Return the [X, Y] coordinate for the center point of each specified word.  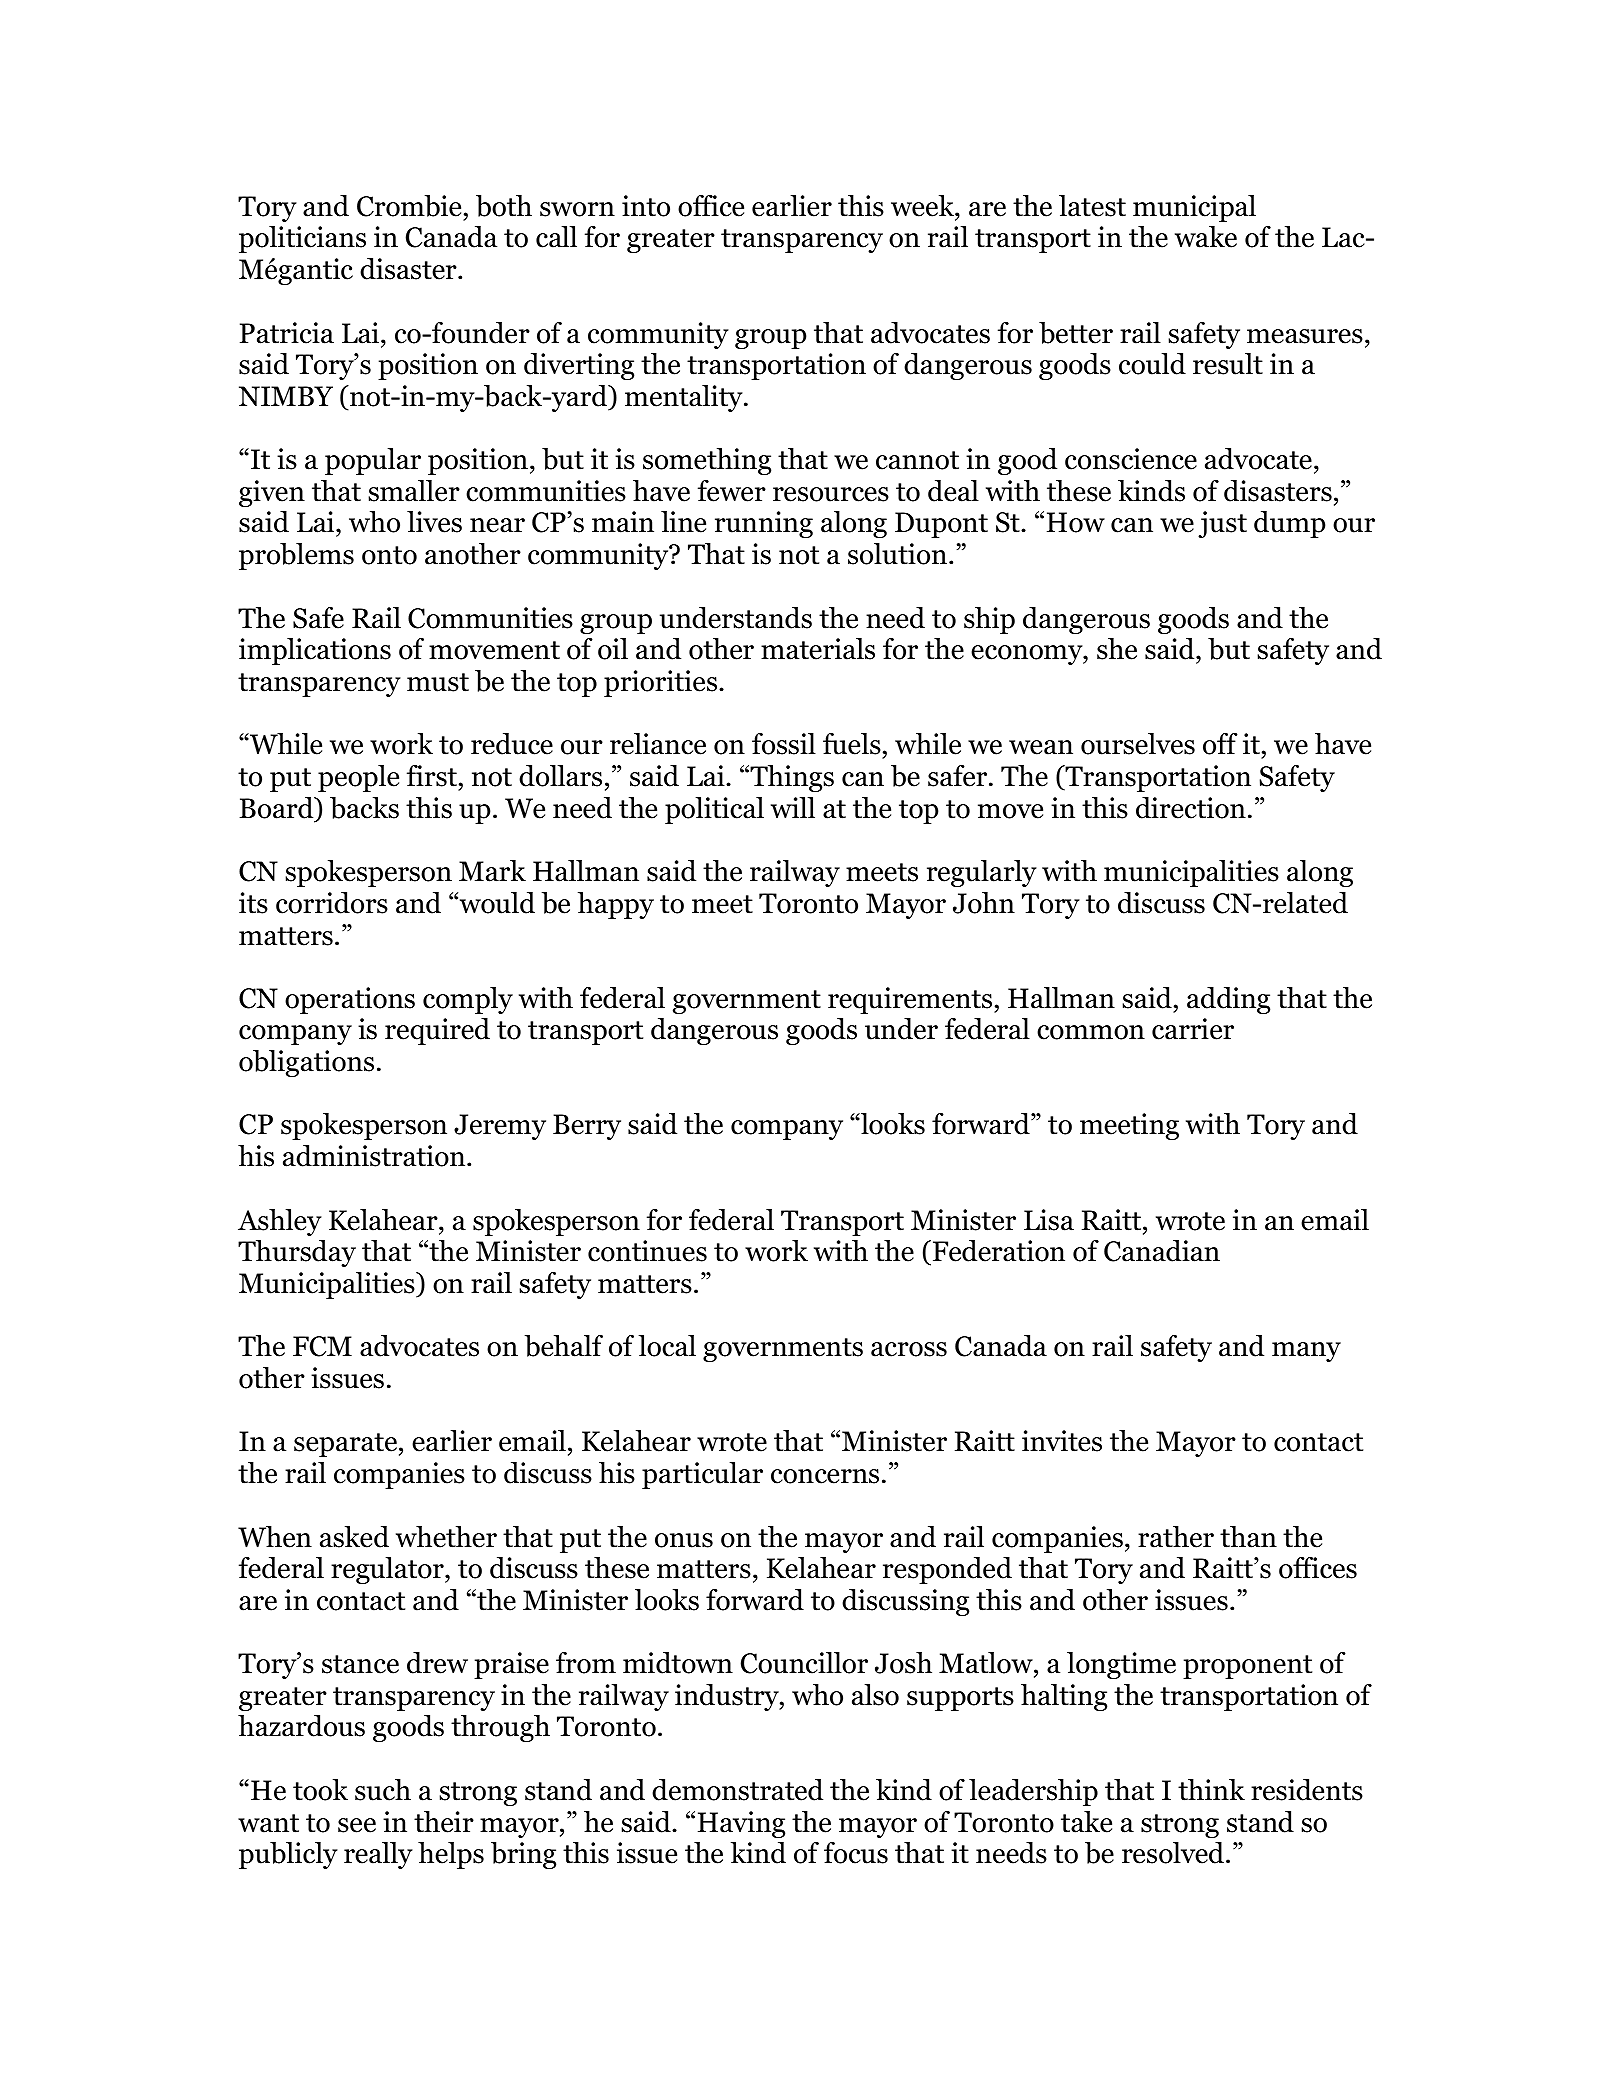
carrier [1193, 1029]
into [646, 206]
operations [350, 1000]
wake [1206, 237]
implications [315, 651]
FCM [322, 1346]
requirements [911, 1000]
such [383, 1790]
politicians [302, 239]
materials [818, 649]
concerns [825, 1476]
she [1117, 649]
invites [1062, 1441]
